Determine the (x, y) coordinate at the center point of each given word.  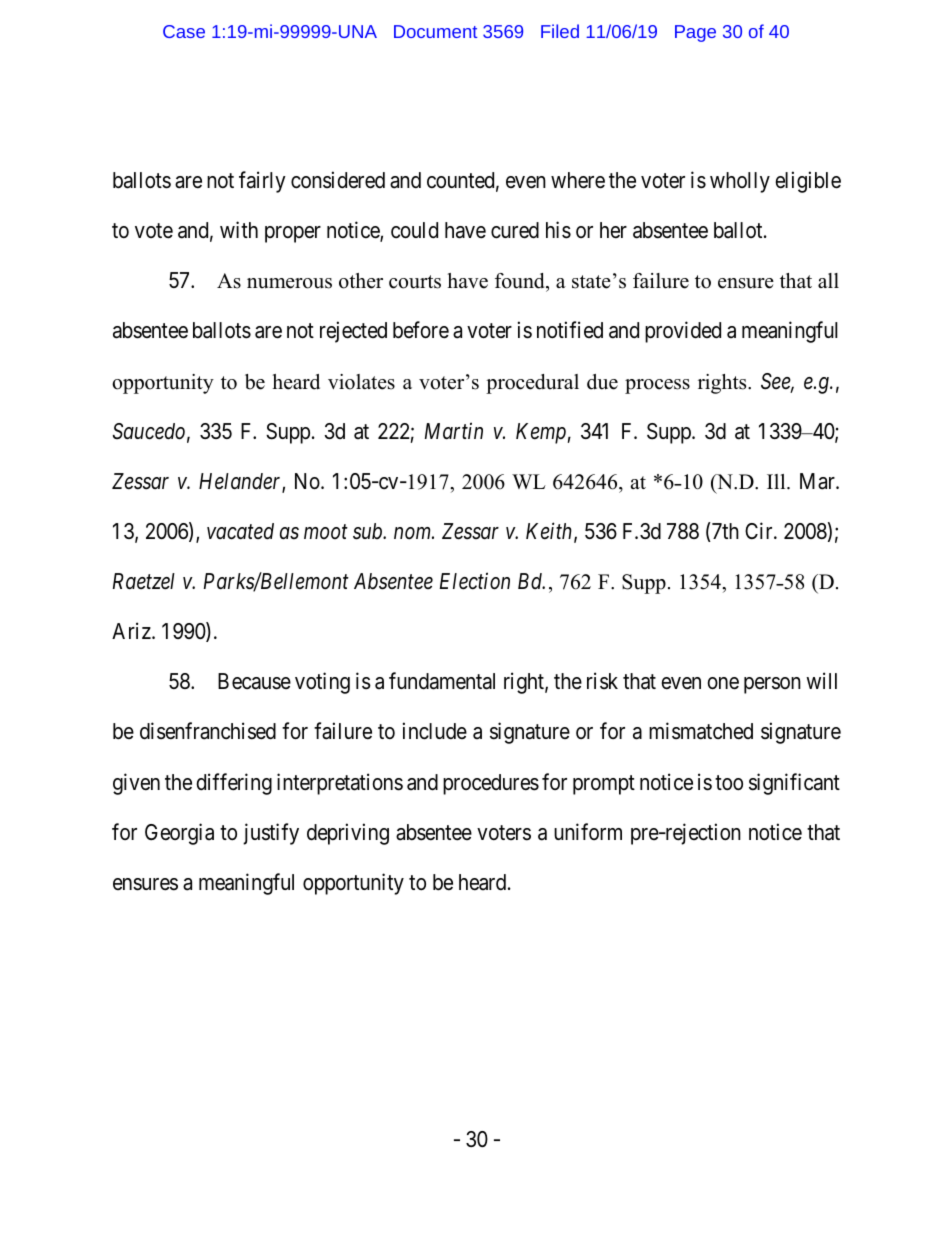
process (657, 386)
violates (361, 382)
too (729, 783)
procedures (491, 784)
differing (234, 784)
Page (695, 33)
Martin (454, 431)
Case (184, 31)
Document (435, 31)
